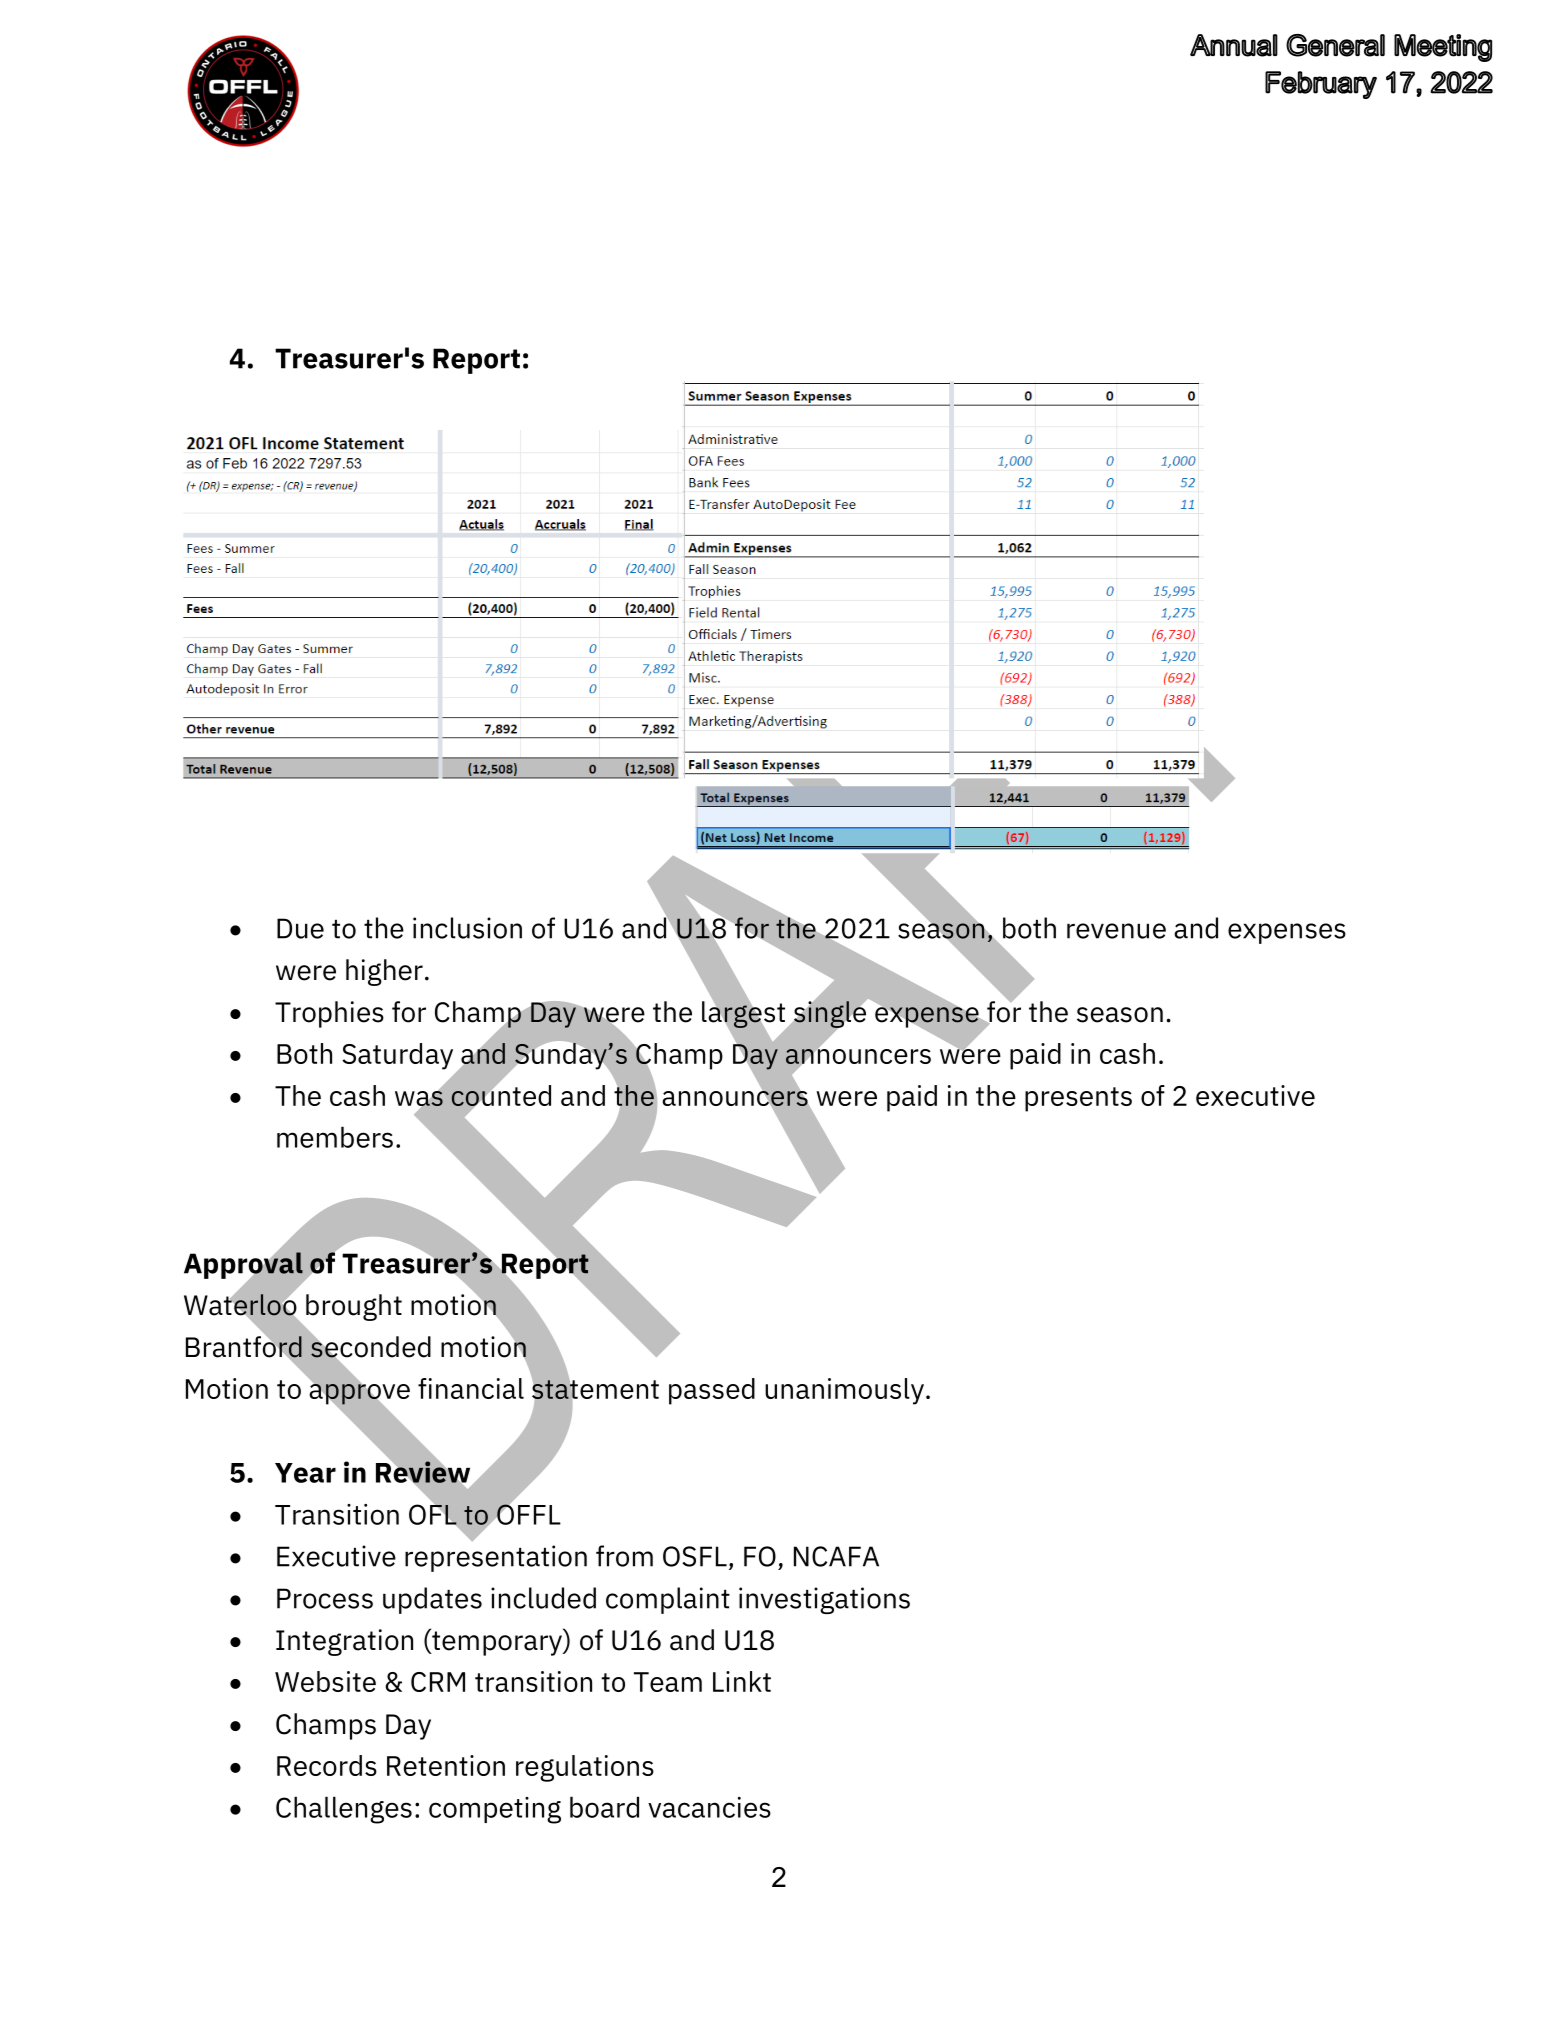 This page has height=2017, width=1558. Describe the element at coordinates (467, 928) in the page. I see `inclusion` at that location.
